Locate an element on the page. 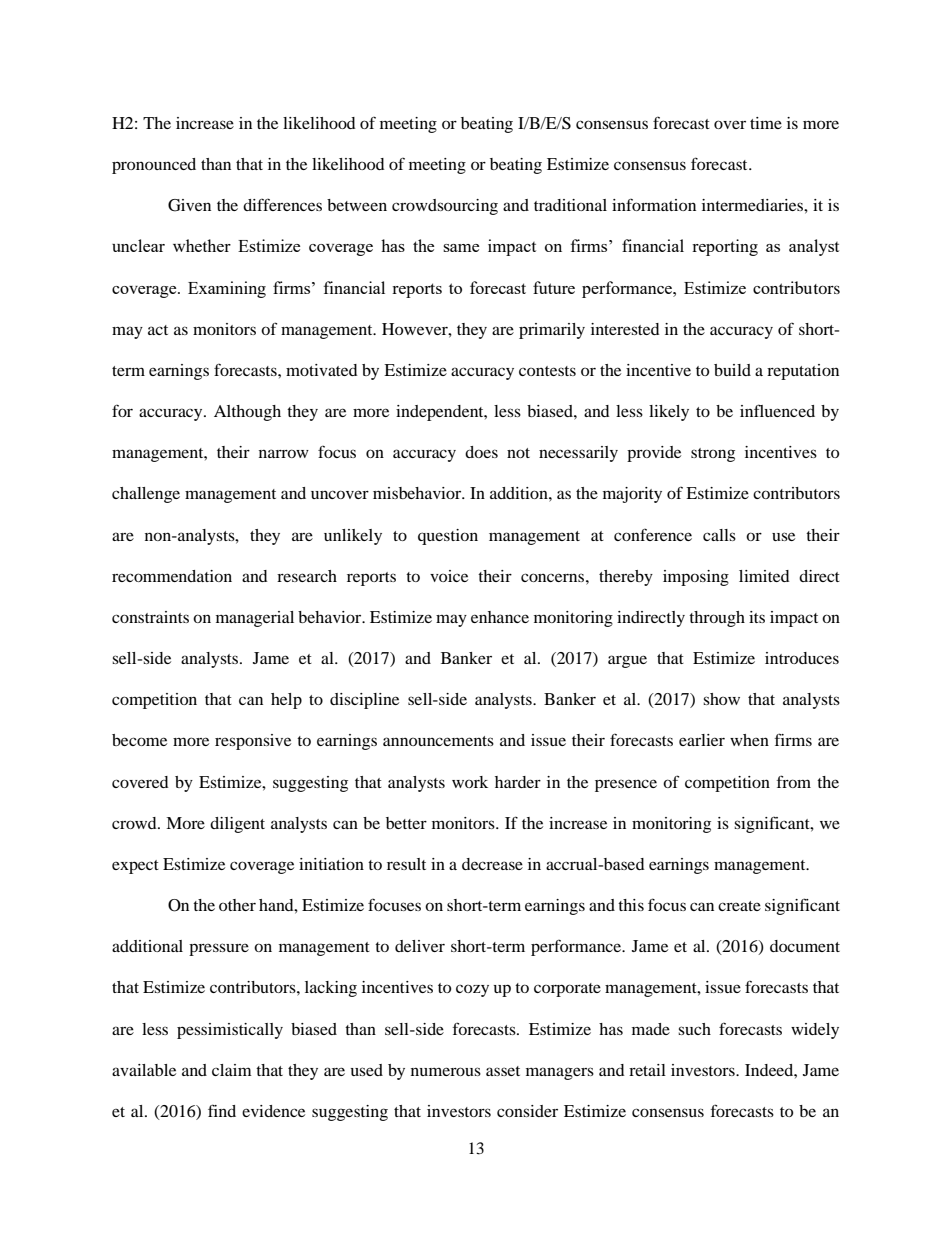  build is located at coordinates (732, 370).
